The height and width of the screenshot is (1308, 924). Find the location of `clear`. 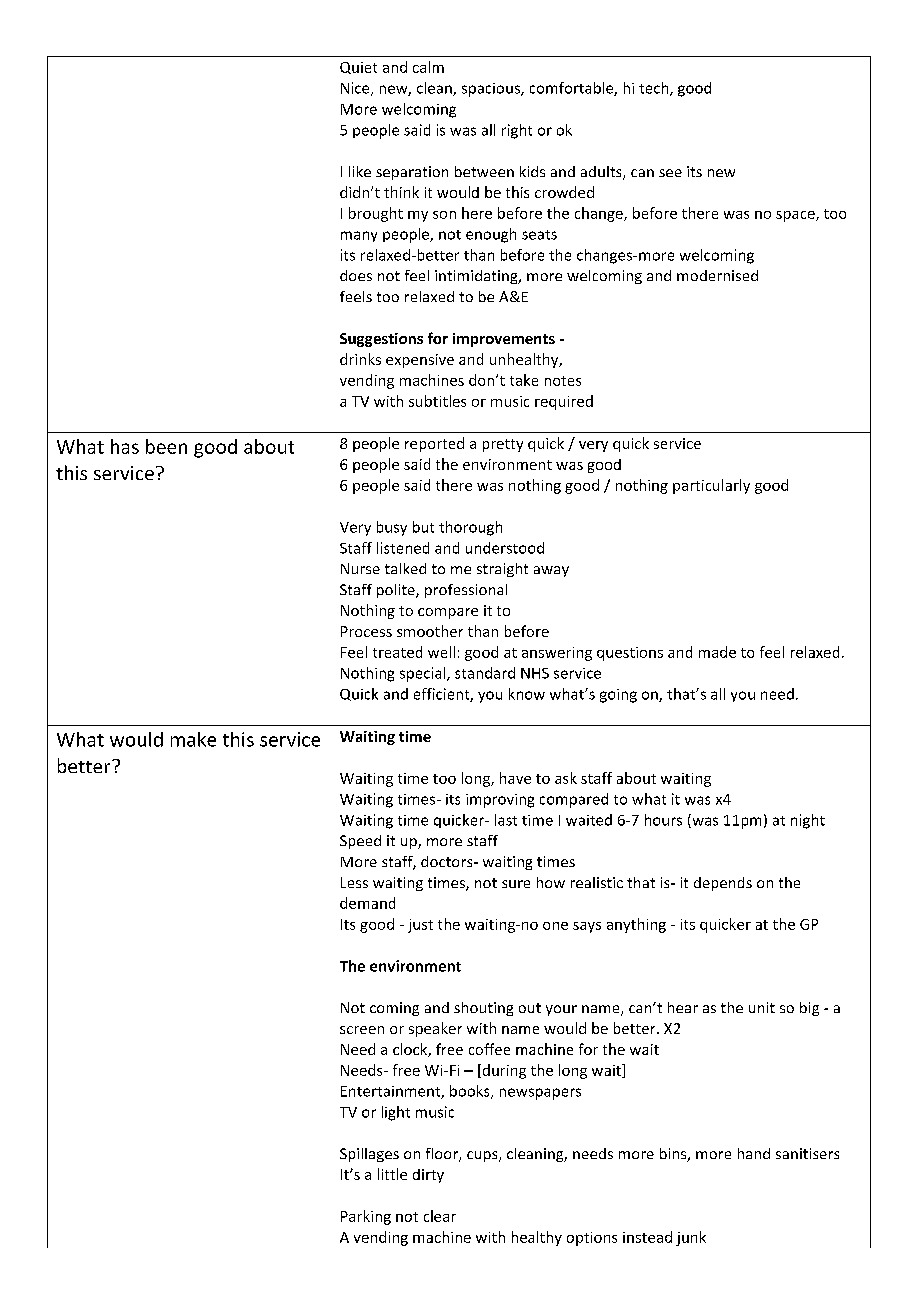

clear is located at coordinates (440, 1216).
